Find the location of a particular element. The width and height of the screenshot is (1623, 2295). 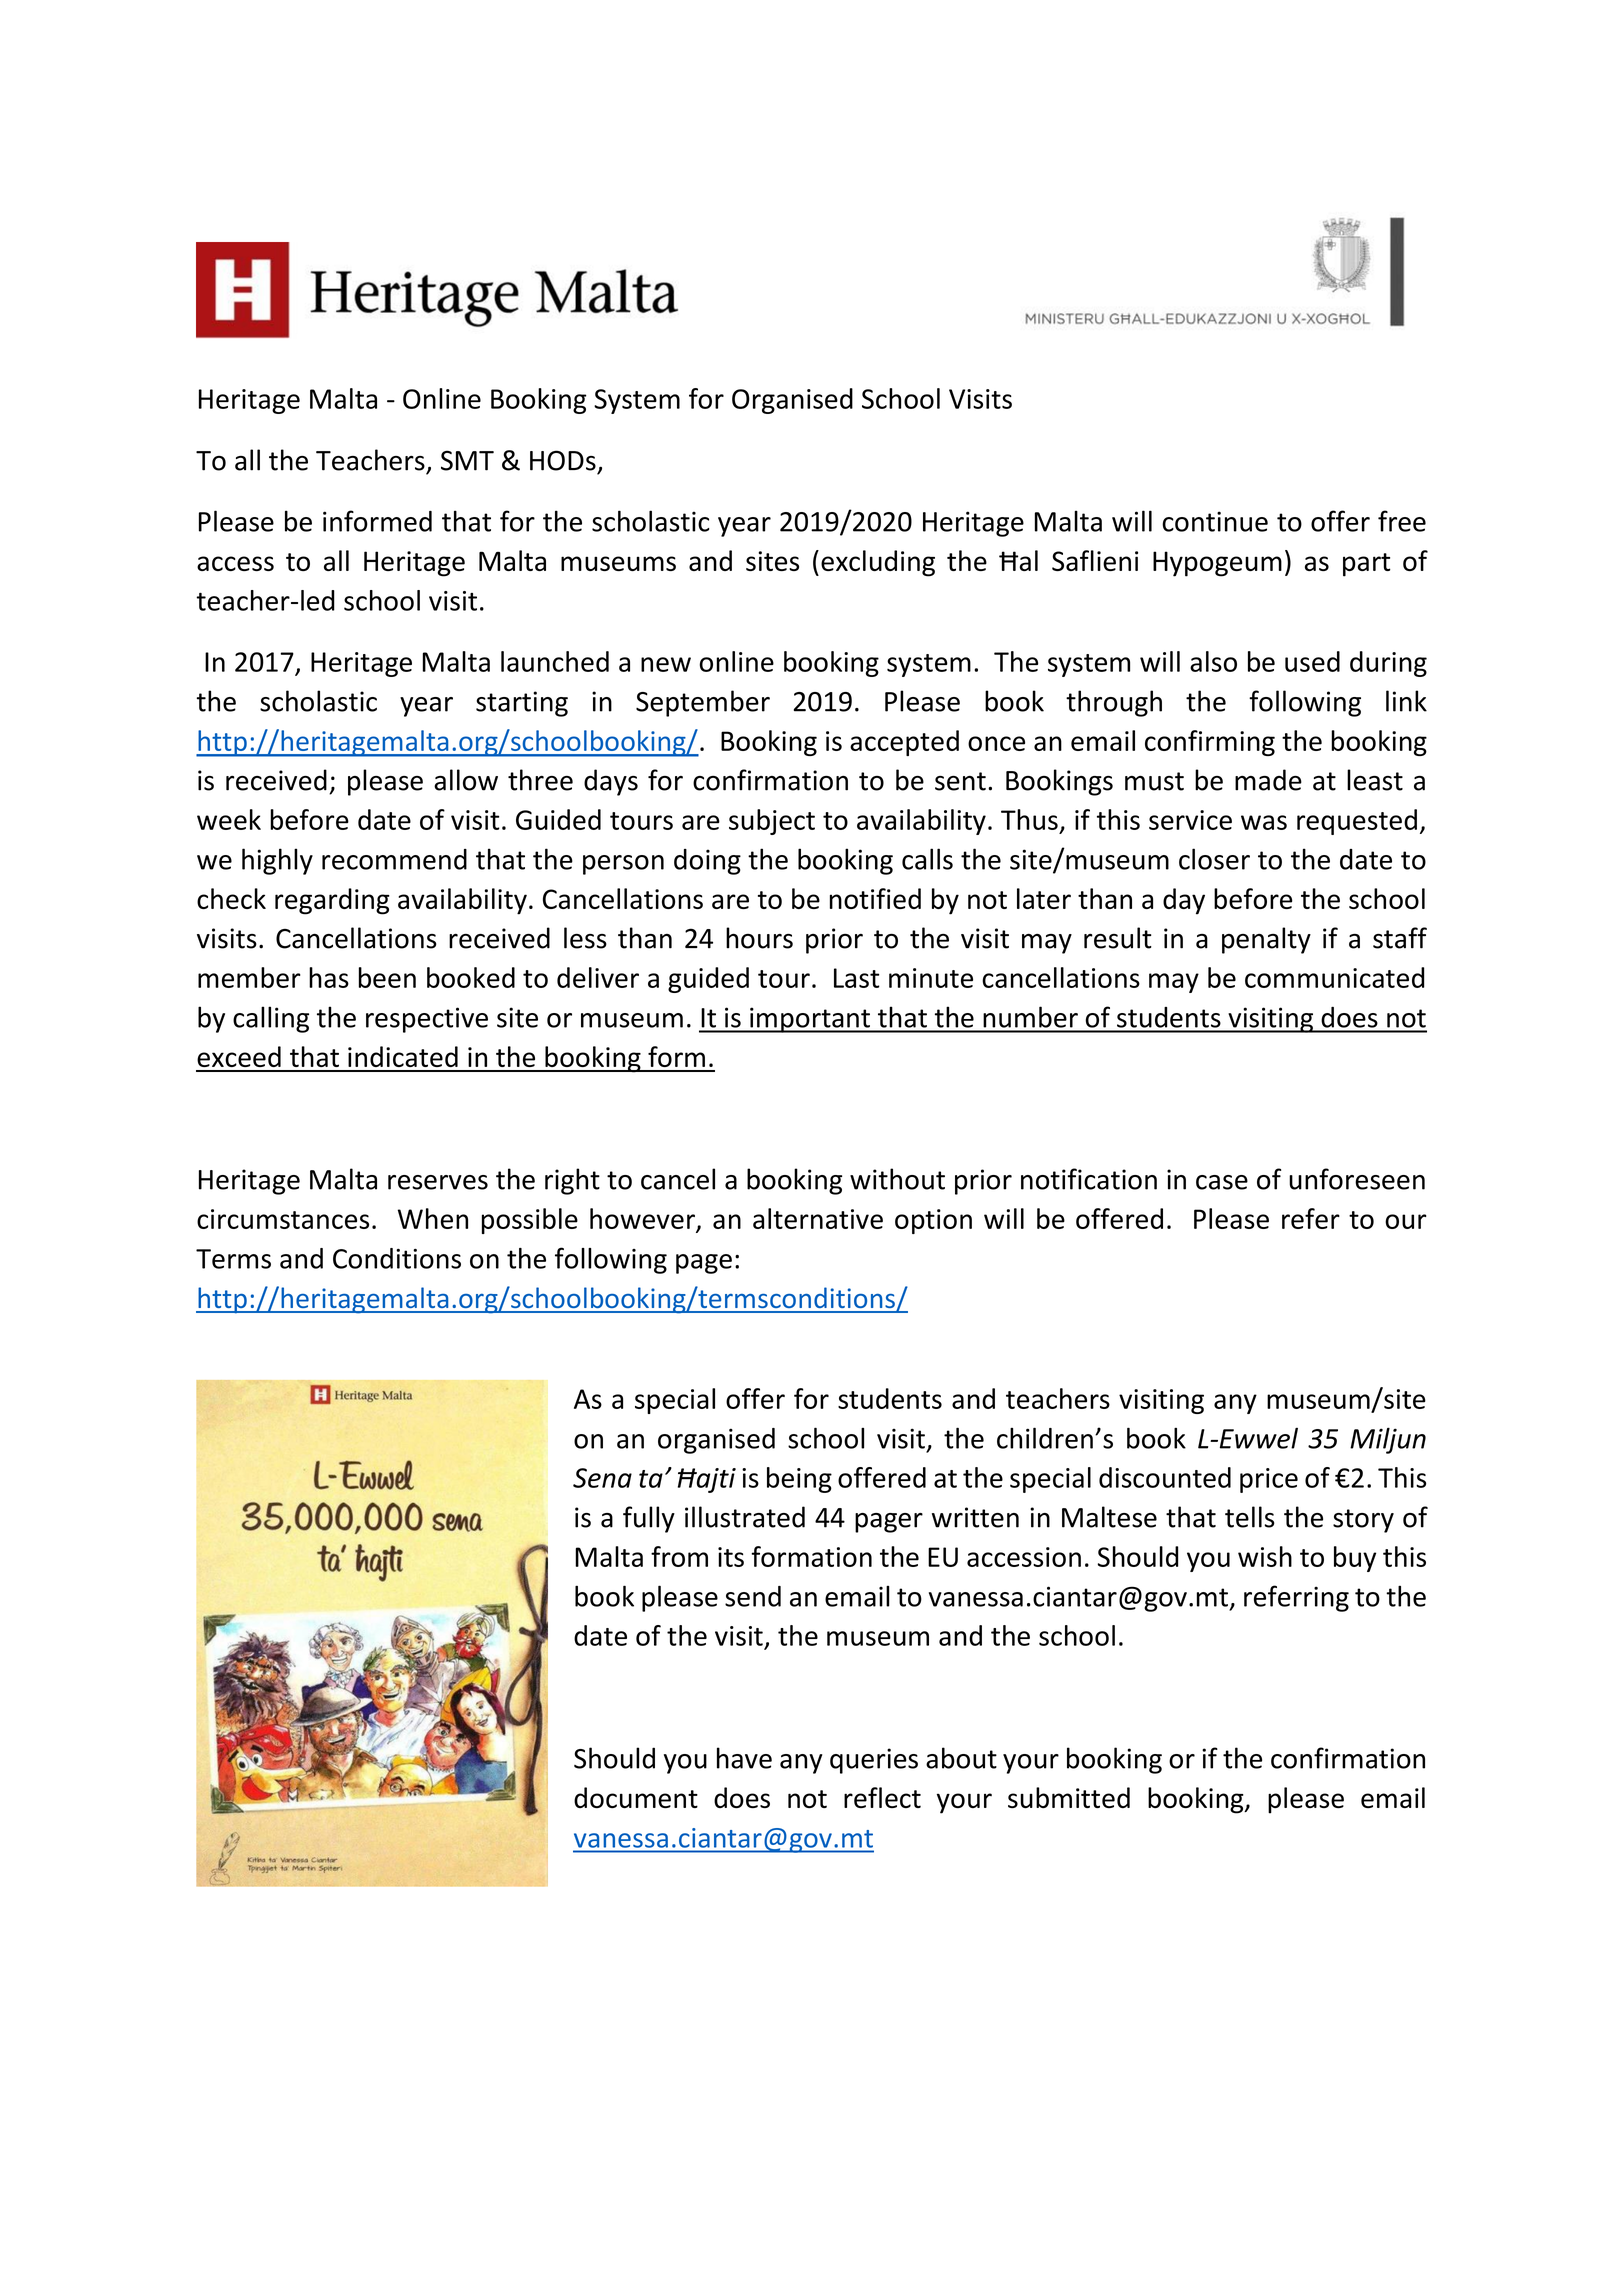

without is located at coordinates (897, 1179).
